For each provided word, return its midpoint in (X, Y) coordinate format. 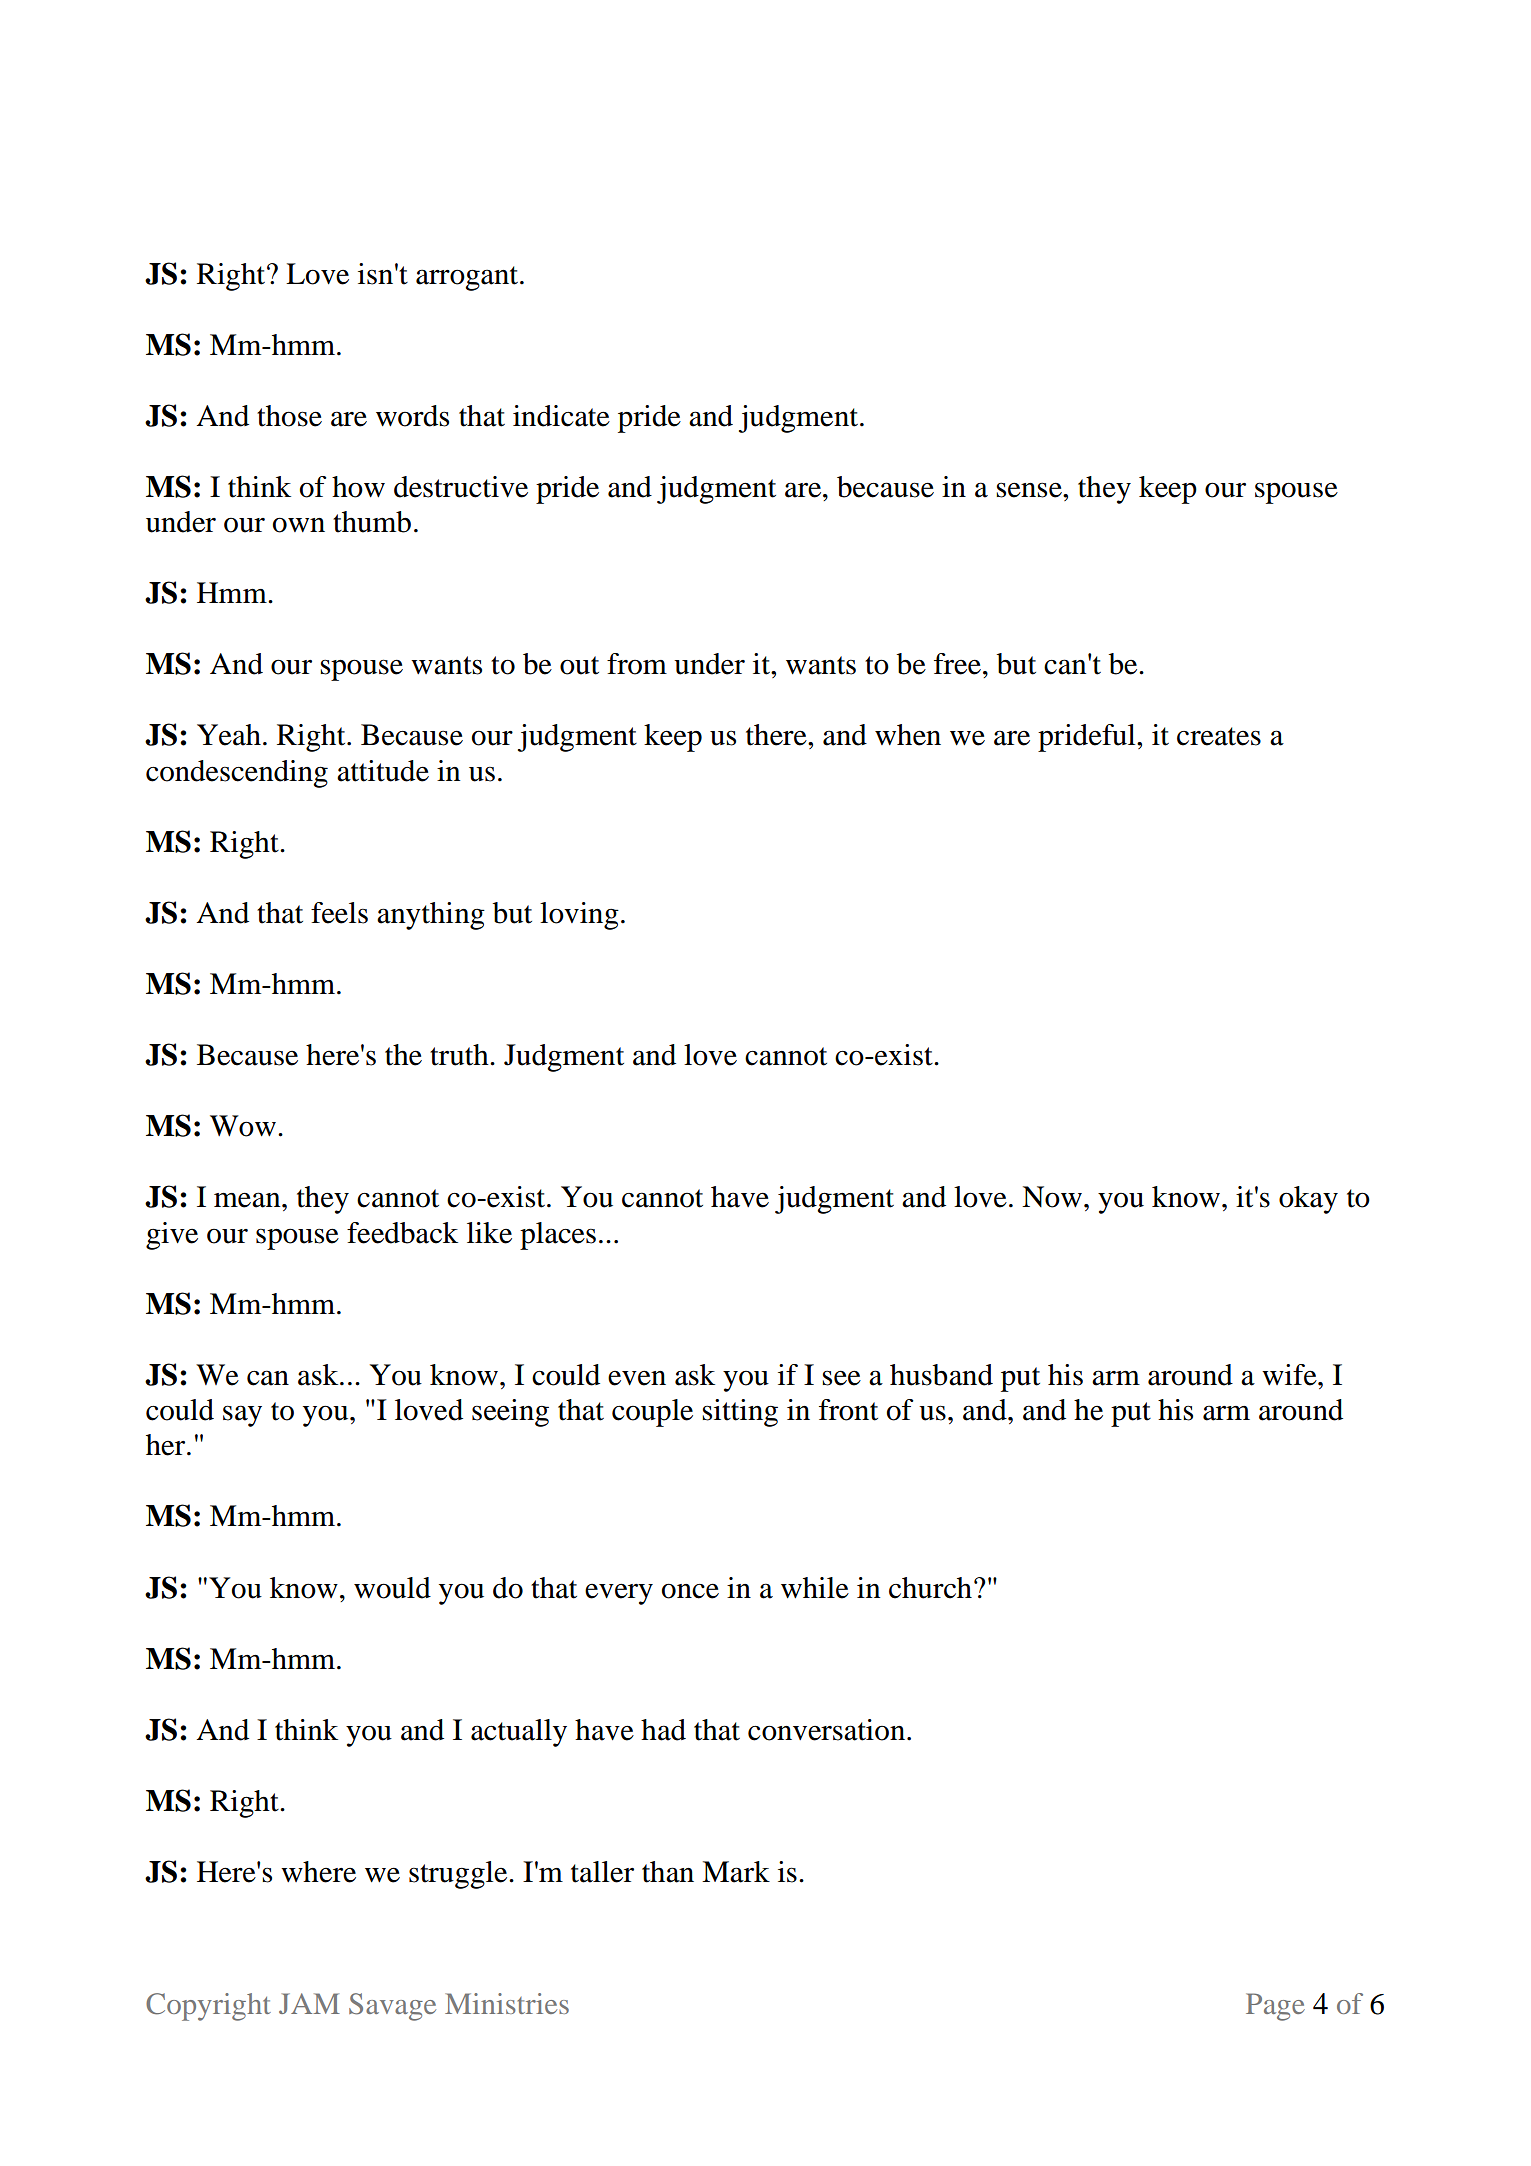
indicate (561, 416)
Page (1275, 2007)
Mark (736, 1872)
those (289, 416)
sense (1030, 490)
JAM (309, 2003)
